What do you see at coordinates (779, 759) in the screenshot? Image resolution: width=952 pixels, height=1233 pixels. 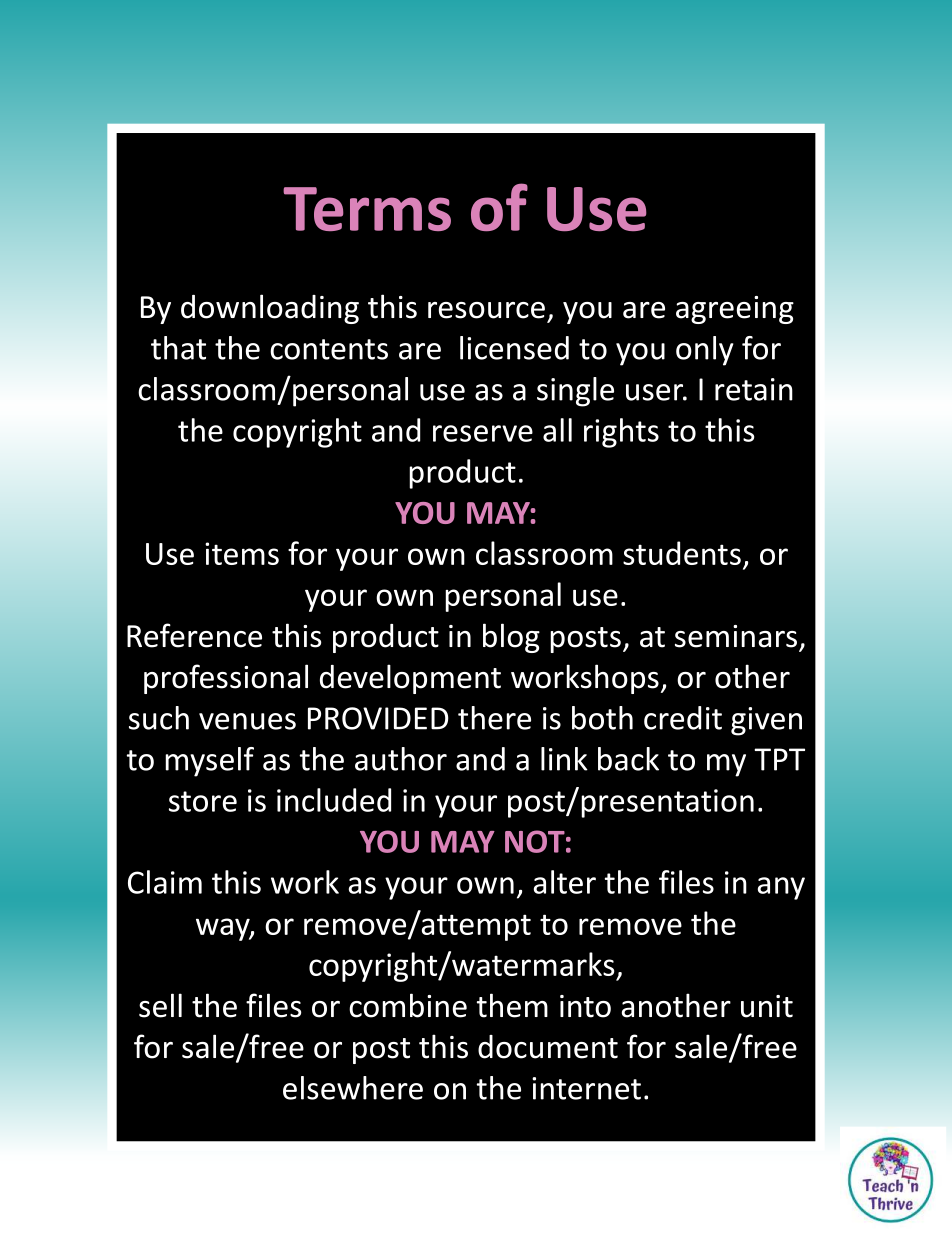 I see `TPT` at bounding box center [779, 759].
